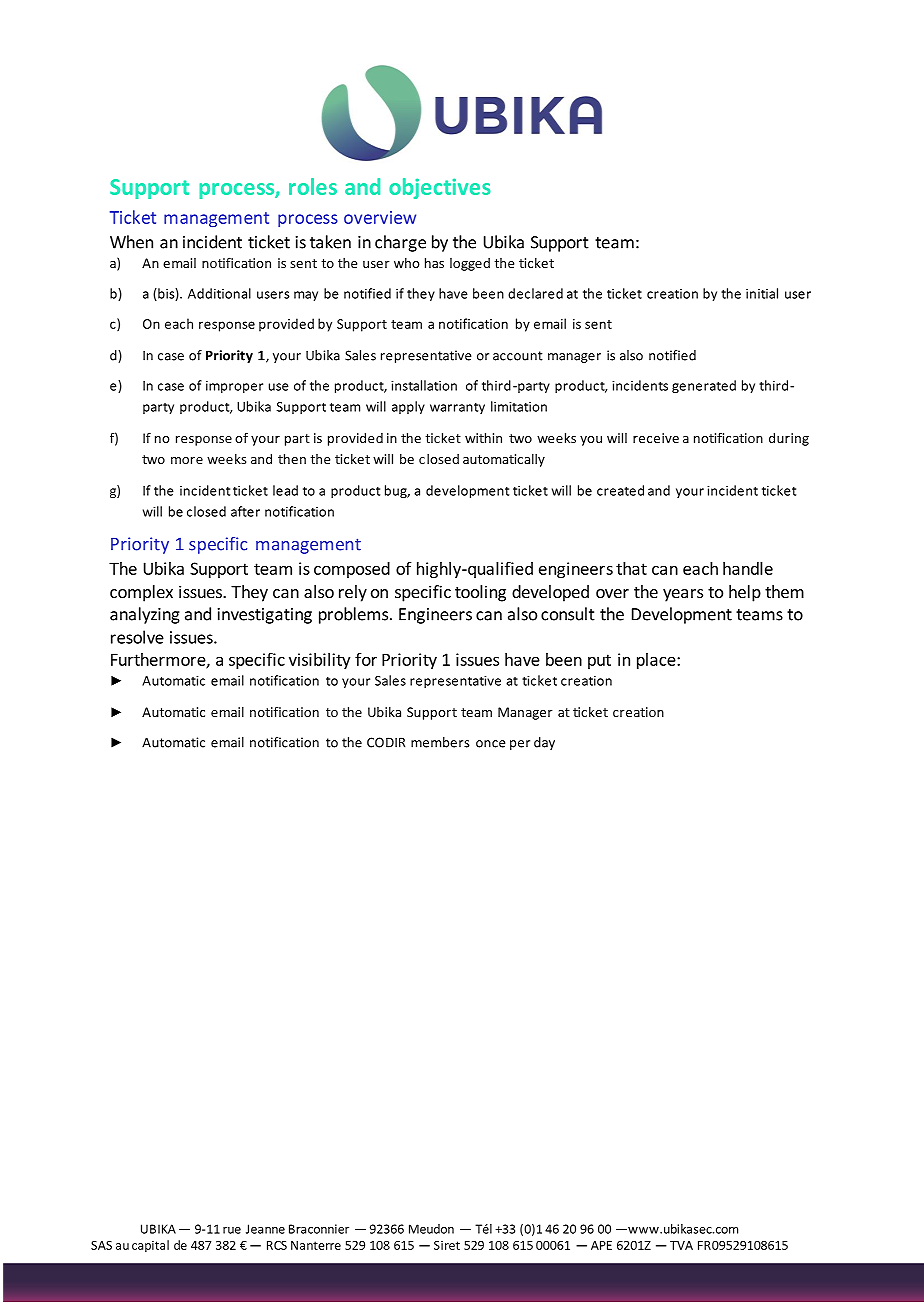  I want to click on objectives, so click(440, 188).
